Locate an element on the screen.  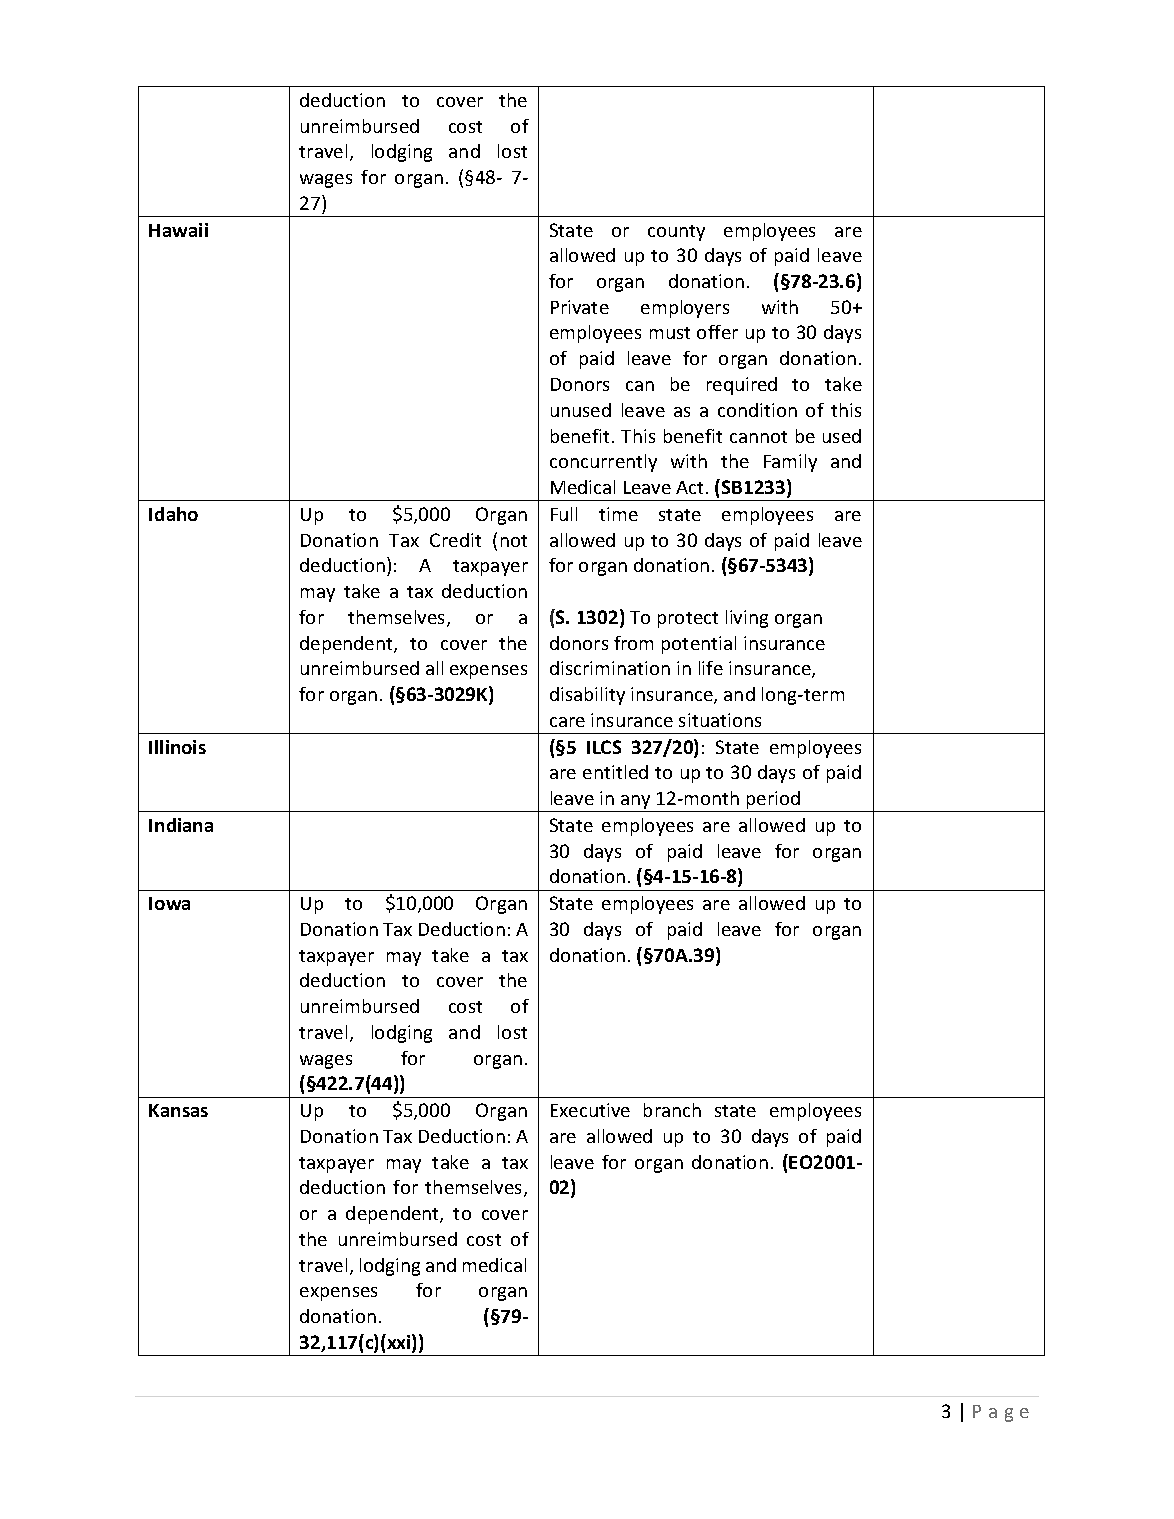
Hawaii is located at coordinates (178, 230).
